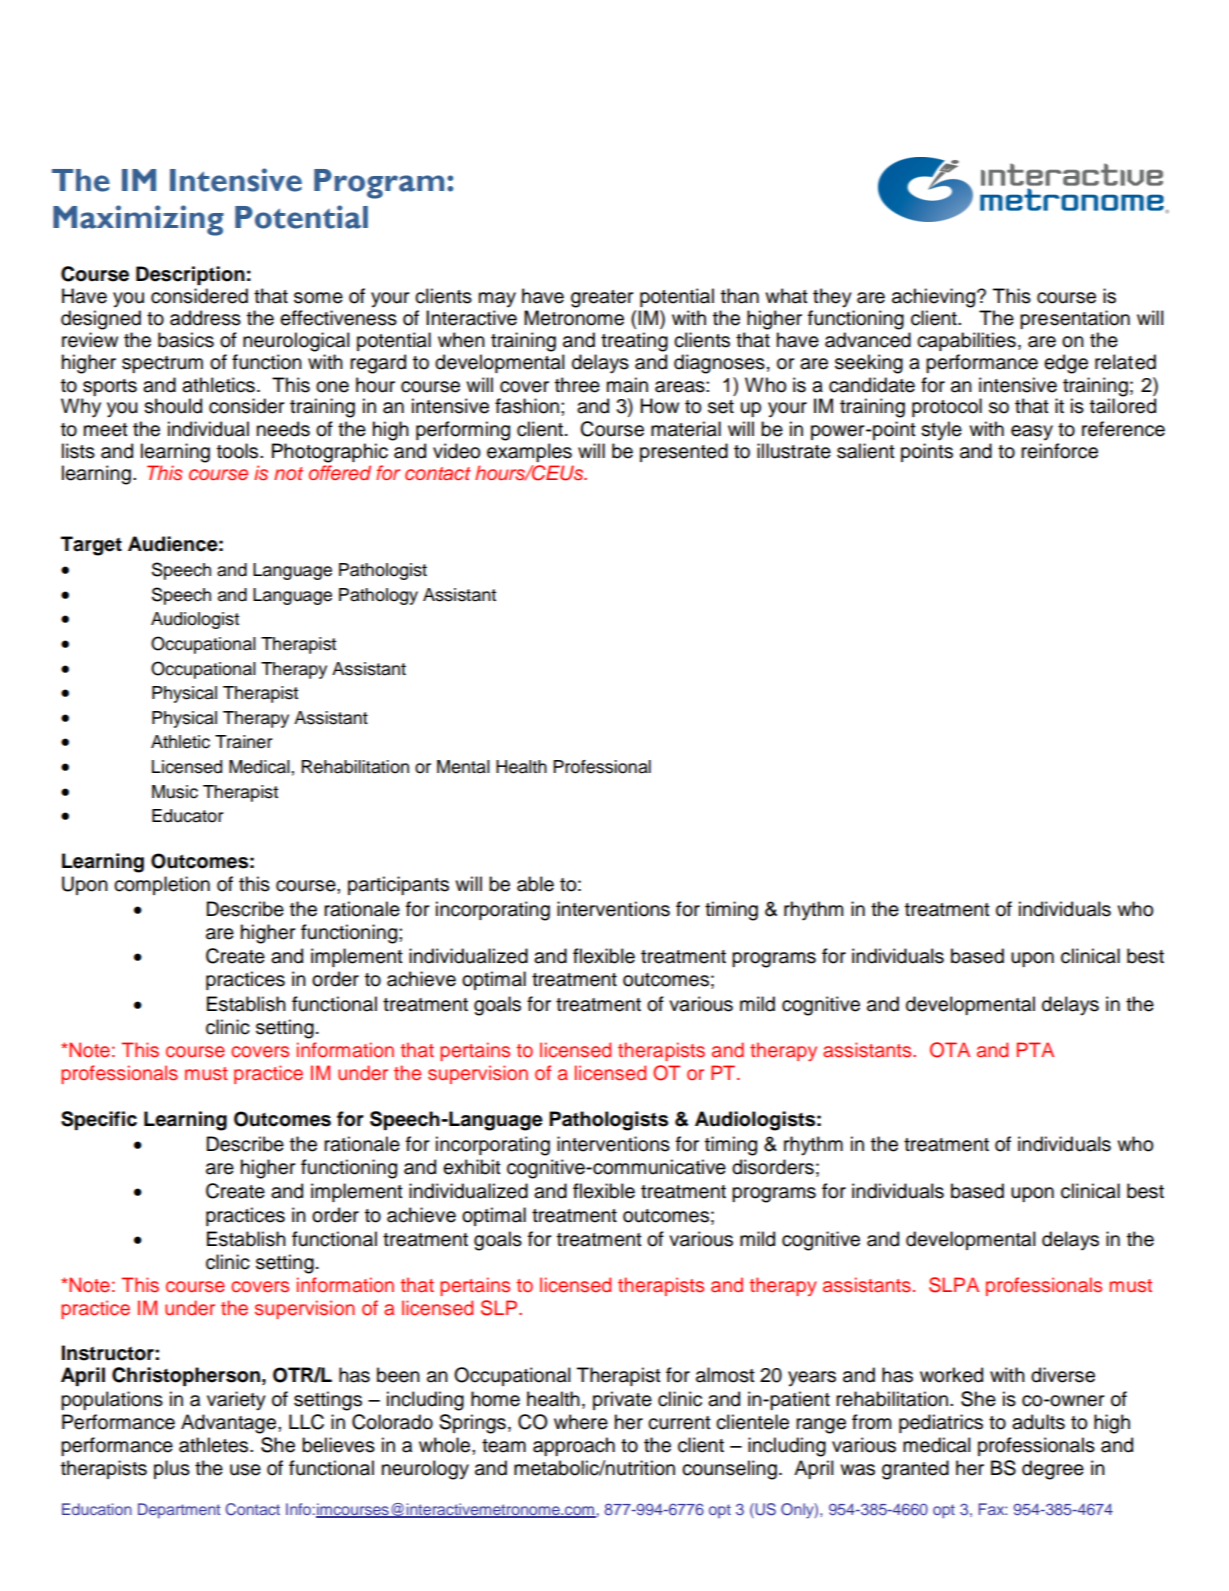  Describe the element at coordinates (574, 1446) in the screenshot. I see `approach` at that location.
